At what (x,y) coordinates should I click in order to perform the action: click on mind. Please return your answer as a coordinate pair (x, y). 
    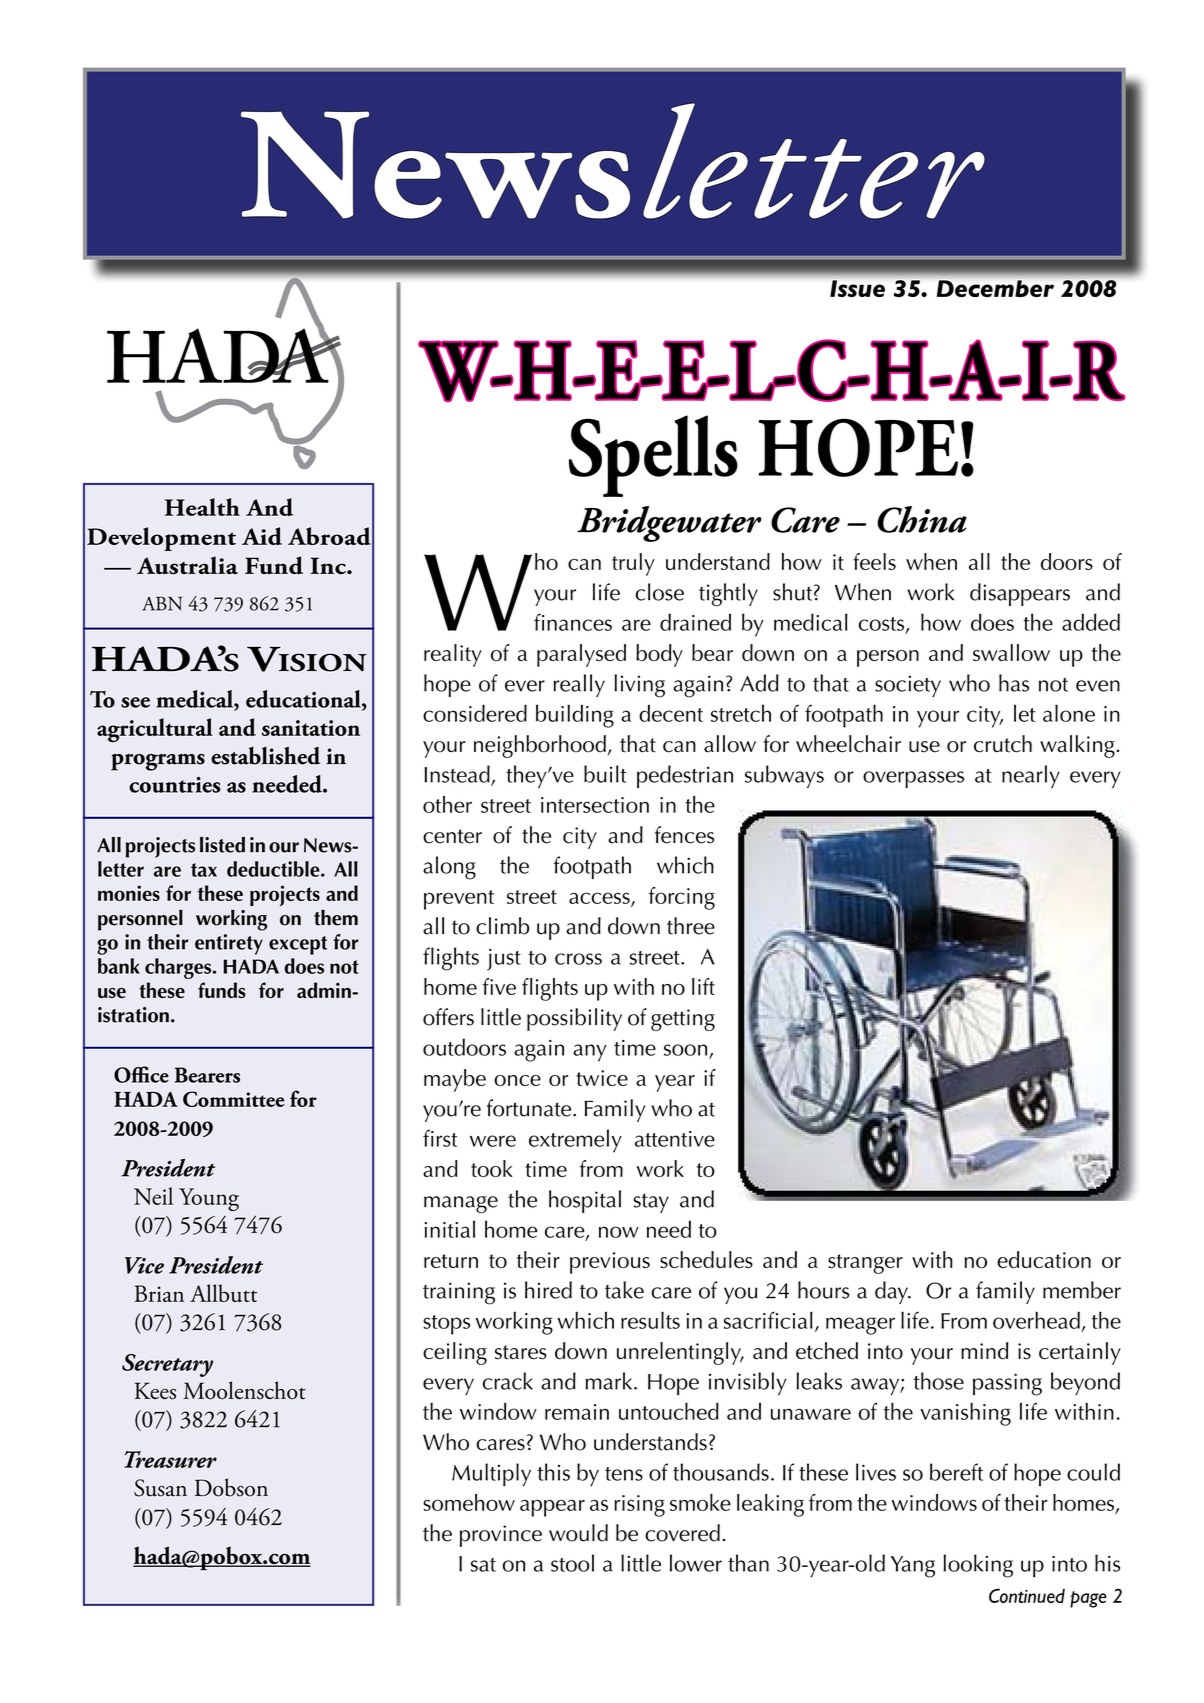
    Looking at the image, I should click on (984, 1351).
